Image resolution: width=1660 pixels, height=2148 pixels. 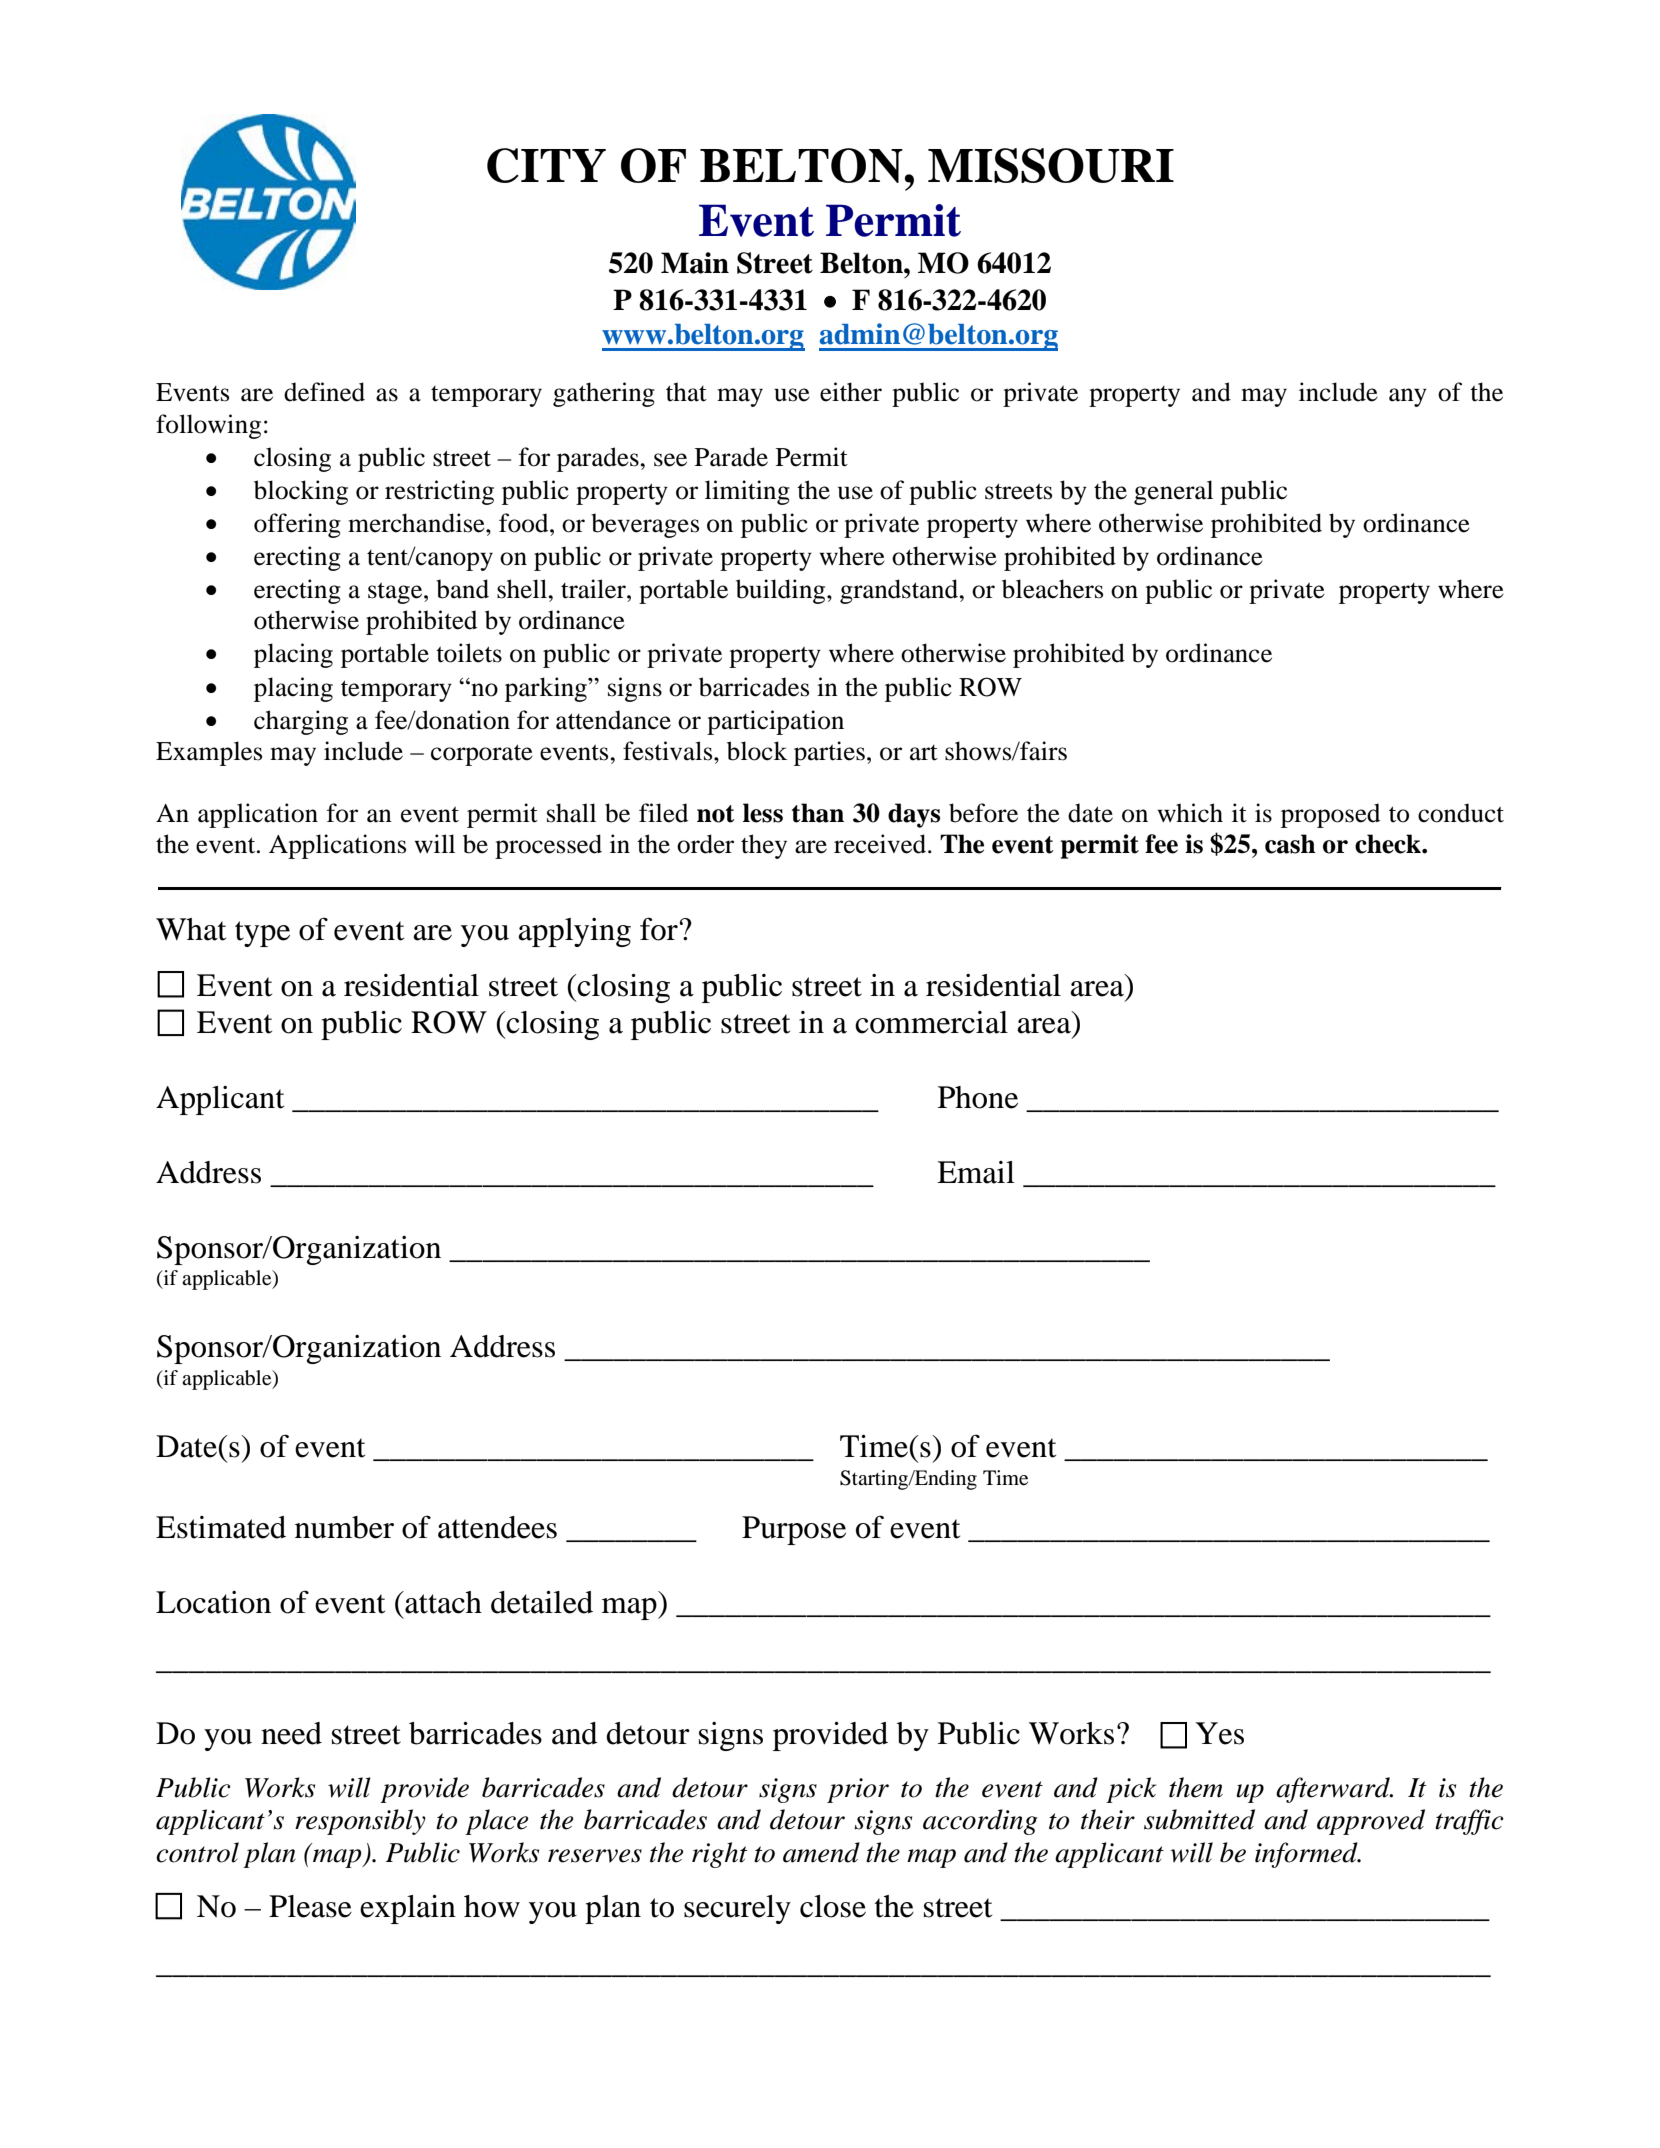 I want to click on Phone, so click(x=978, y=1097).
